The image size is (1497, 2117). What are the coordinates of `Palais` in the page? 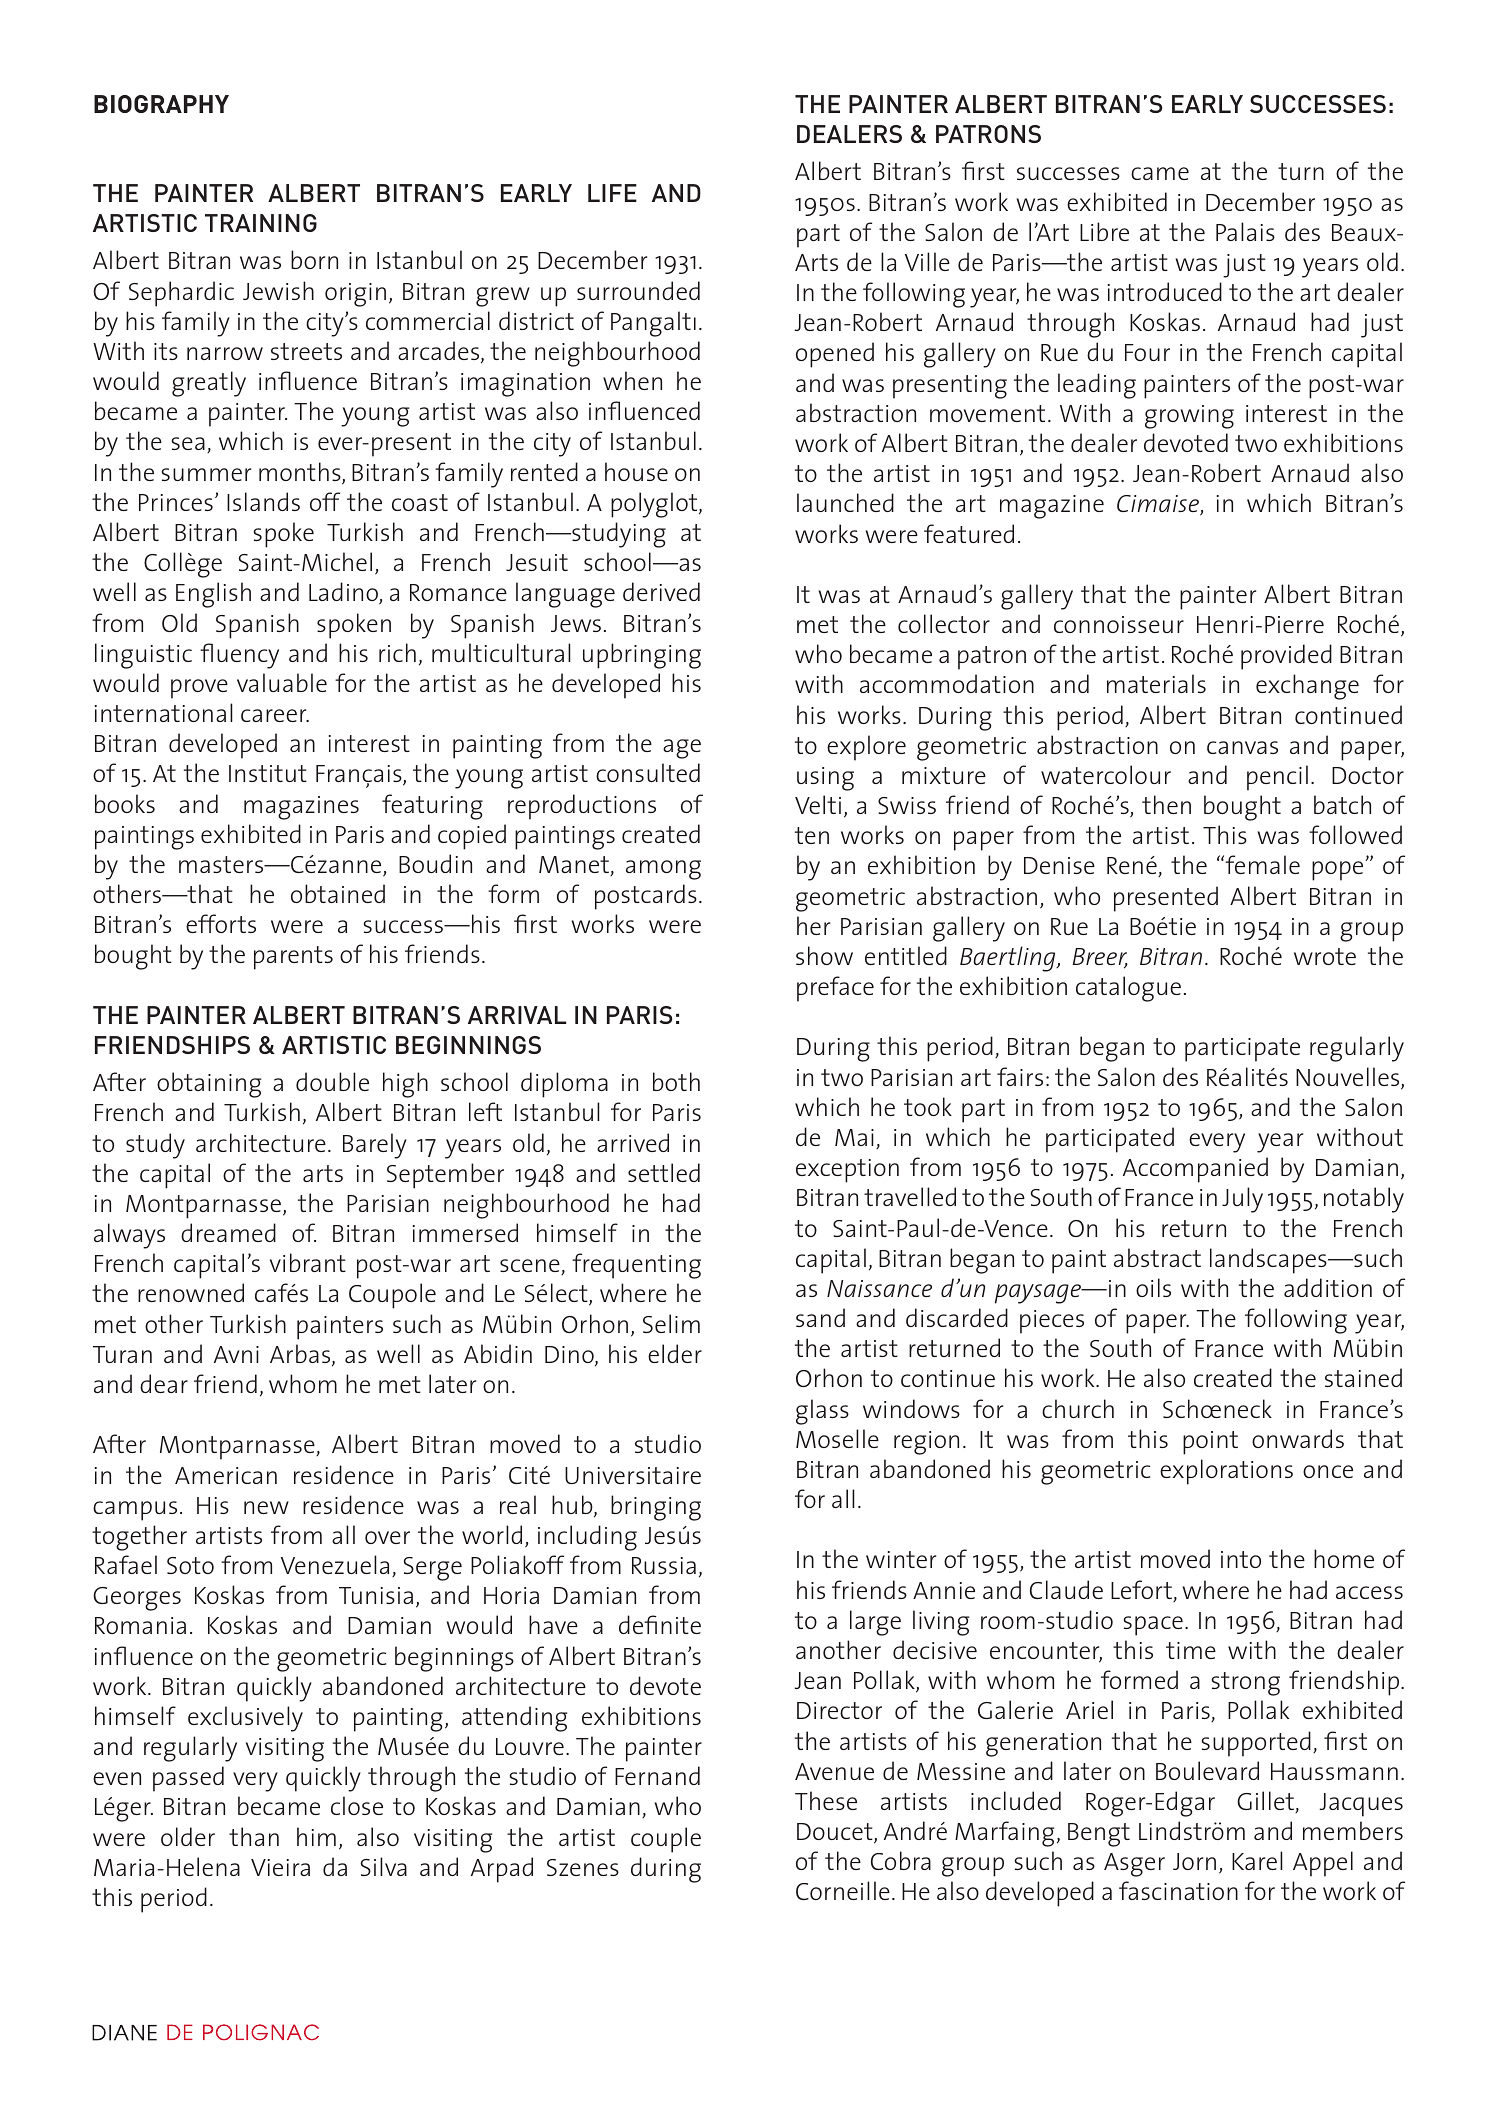 It's located at (1245, 231).
